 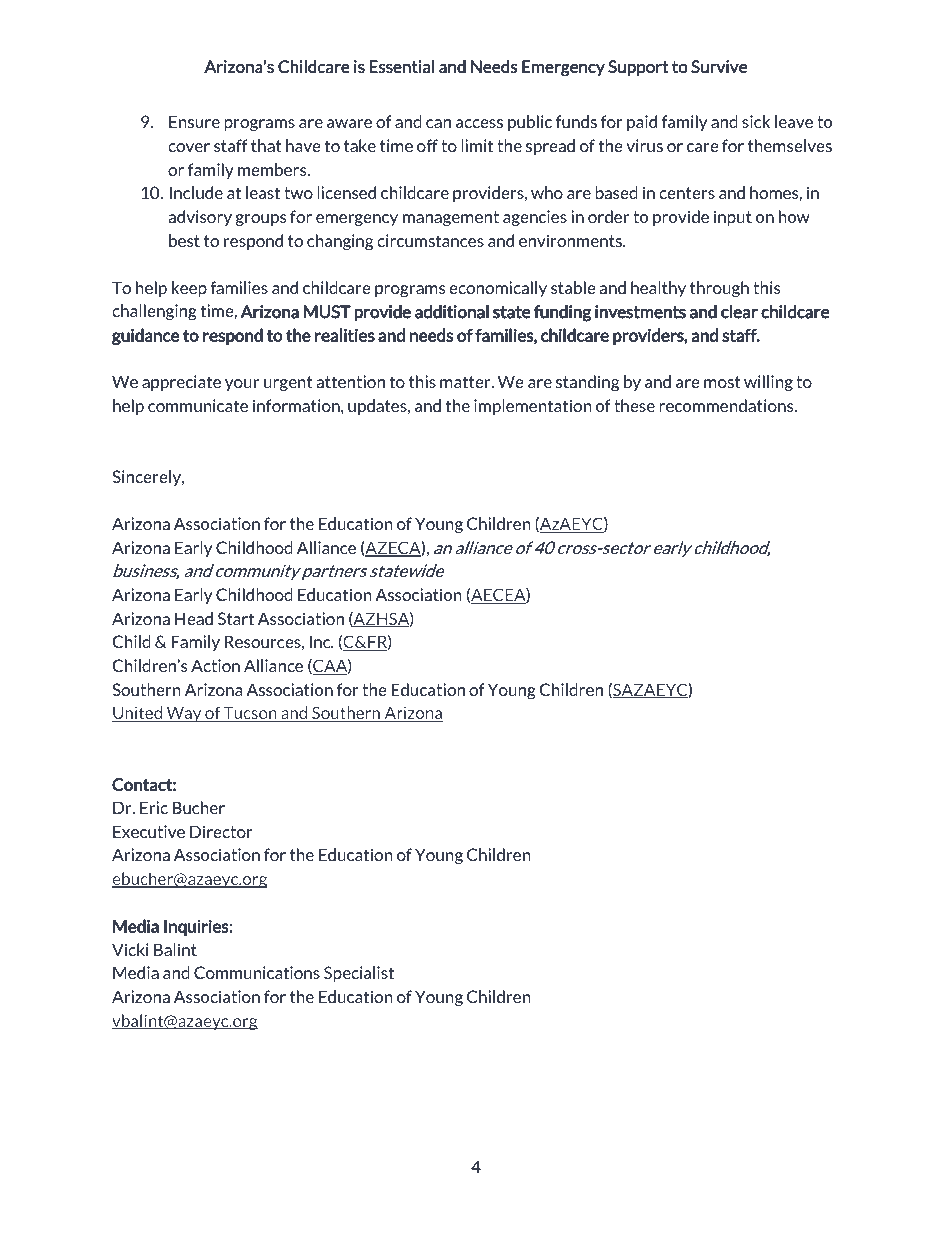 What do you see at coordinates (739, 312) in the screenshot?
I see `clear` at bounding box center [739, 312].
